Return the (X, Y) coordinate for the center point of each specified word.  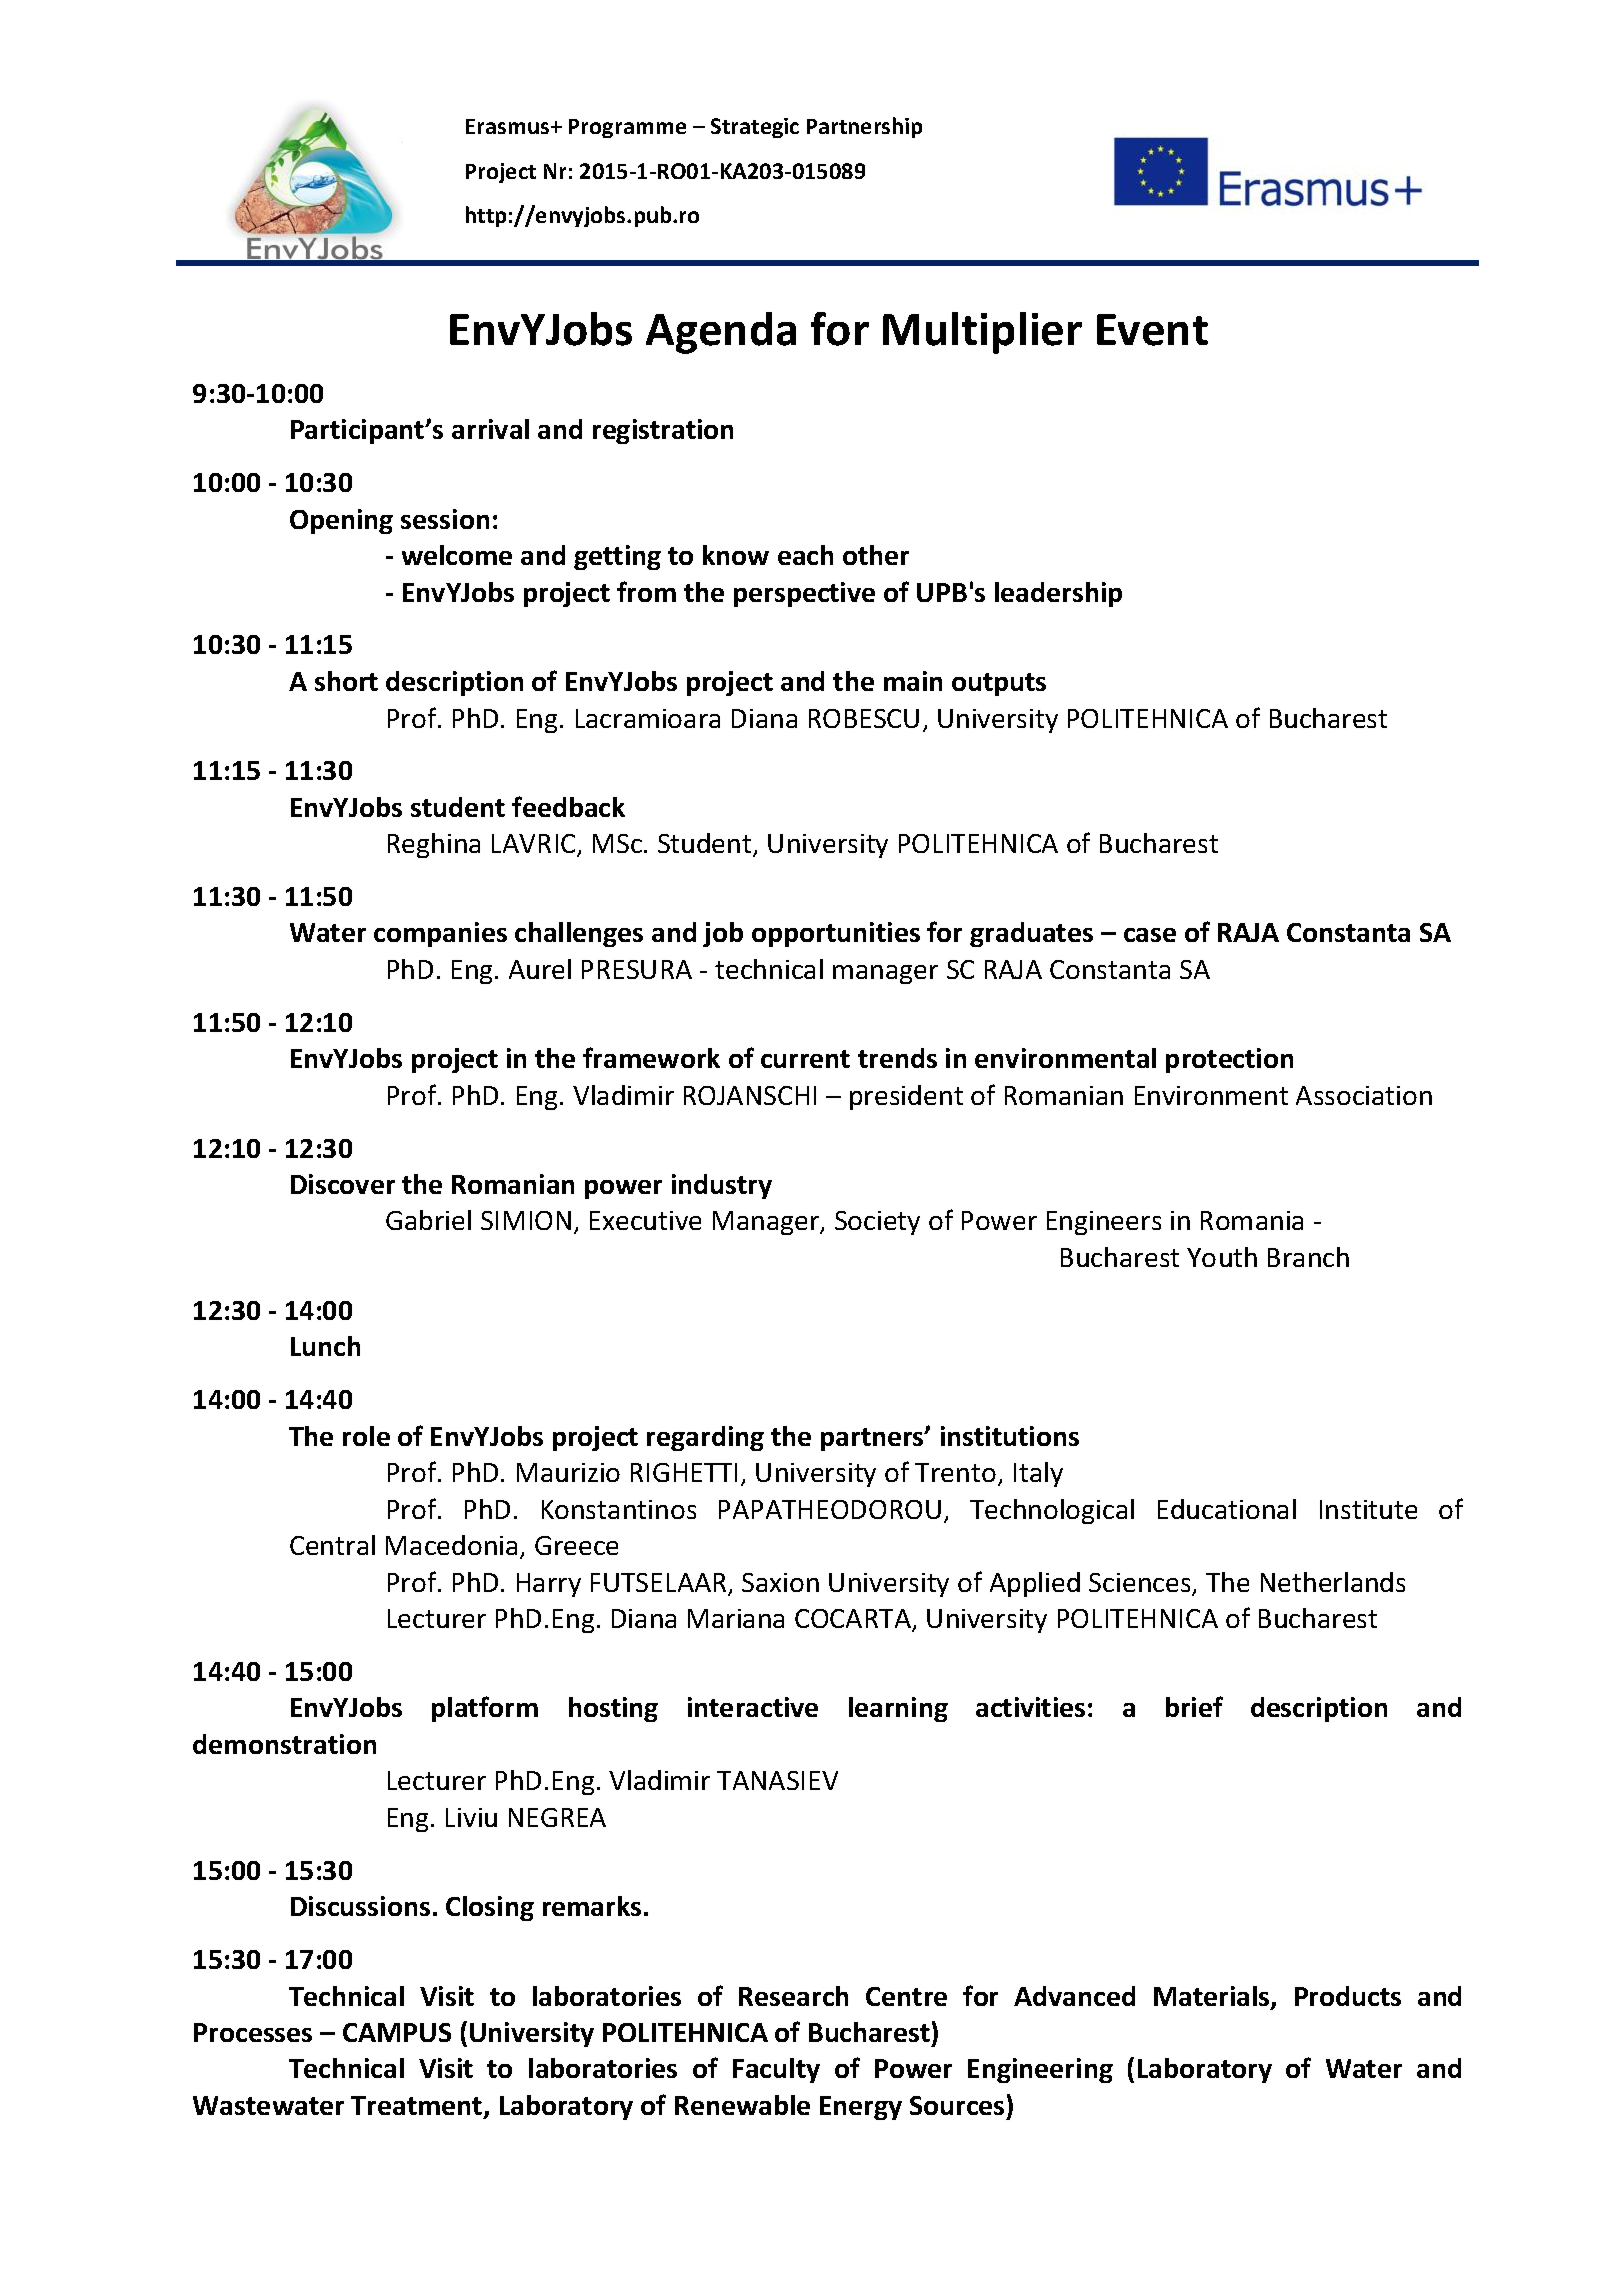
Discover (343, 1184)
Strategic (755, 128)
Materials (1213, 1997)
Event (1152, 330)
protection (1229, 1060)
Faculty (776, 2070)
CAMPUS (397, 2032)
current (805, 1059)
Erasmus (509, 126)
